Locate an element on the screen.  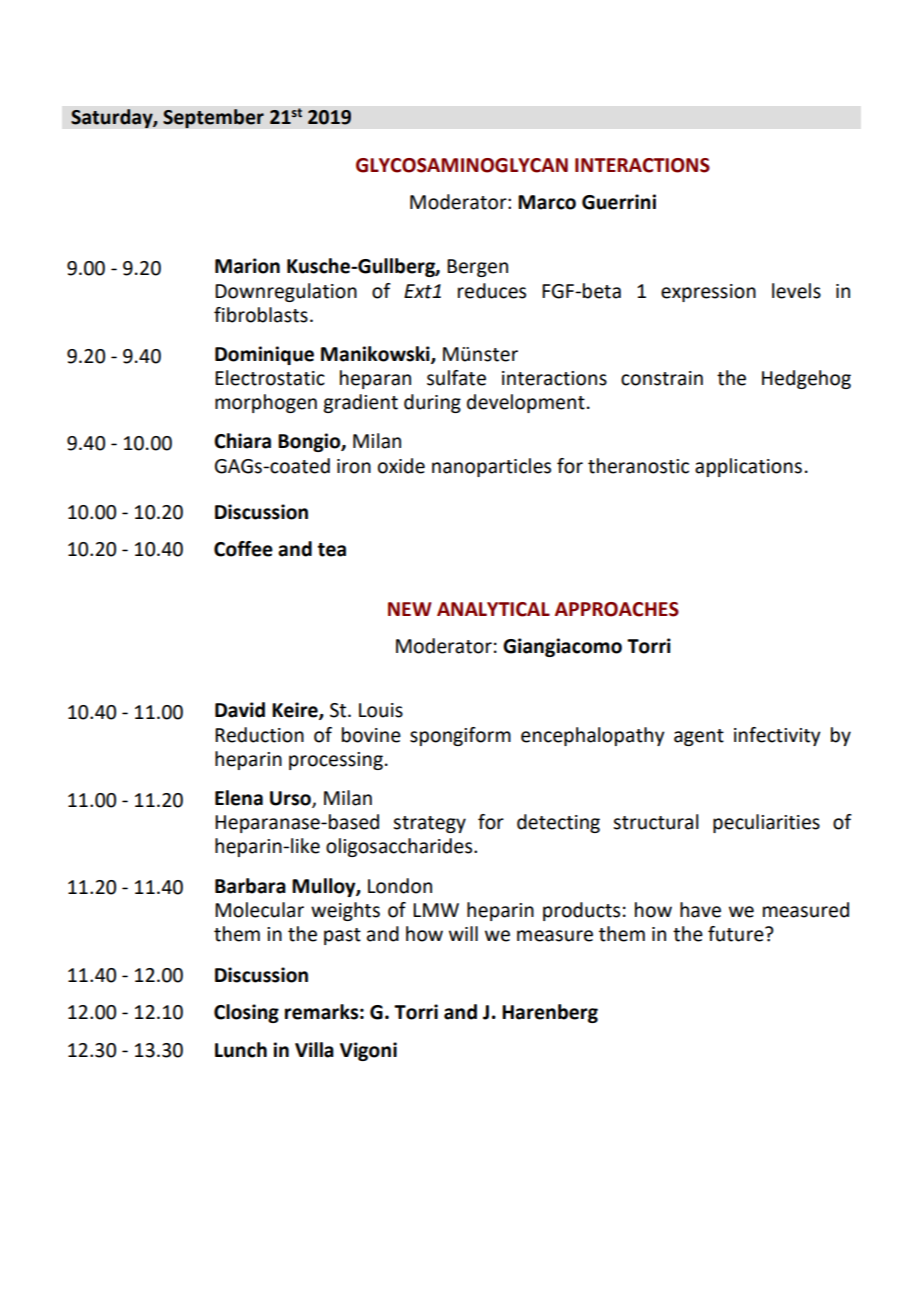
Closing is located at coordinates (246, 1013).
